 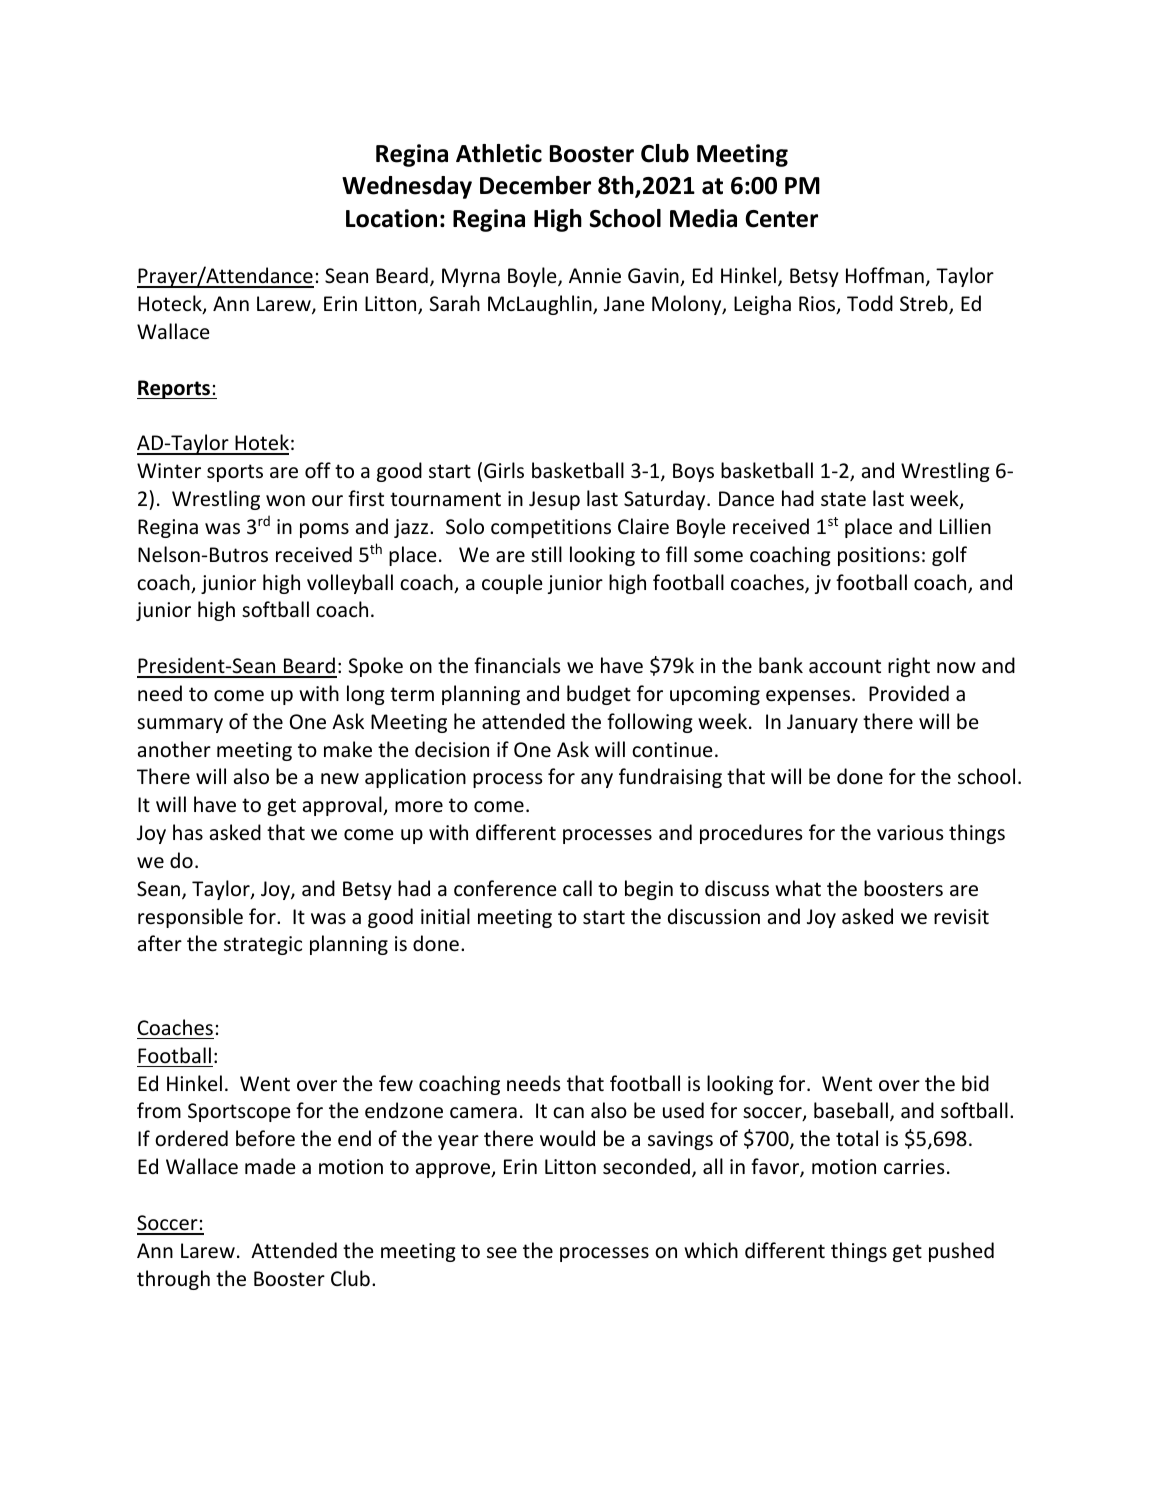 I want to click on through, so click(x=173, y=1280).
